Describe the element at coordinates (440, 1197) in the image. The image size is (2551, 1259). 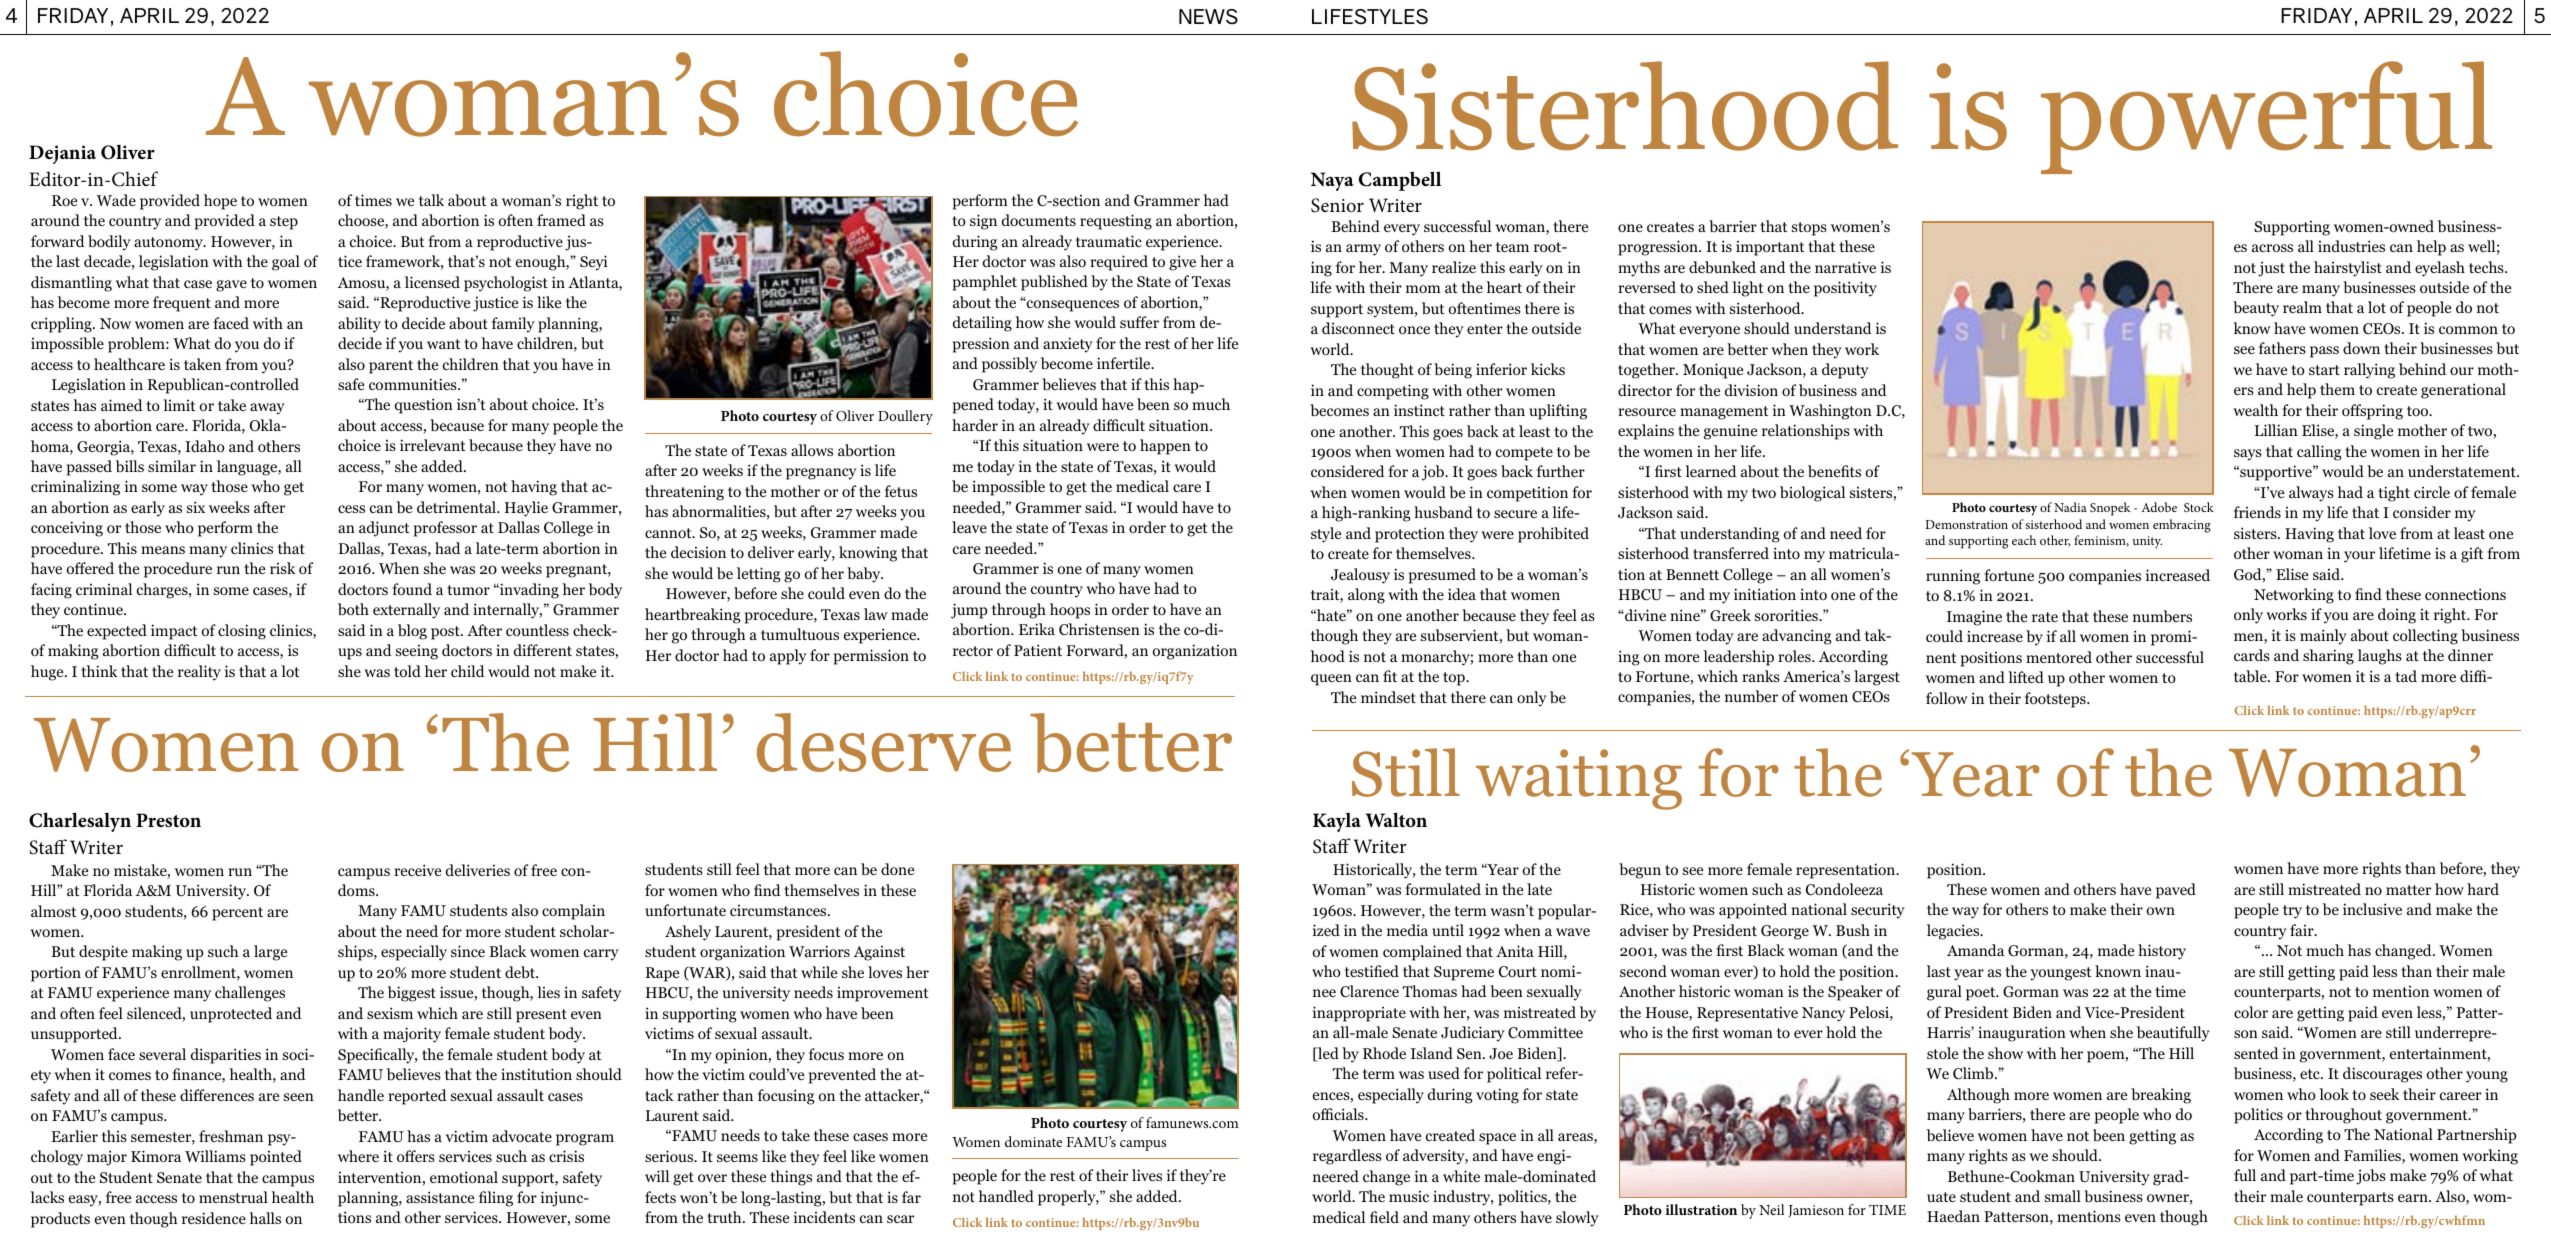
I see `assistance` at that location.
